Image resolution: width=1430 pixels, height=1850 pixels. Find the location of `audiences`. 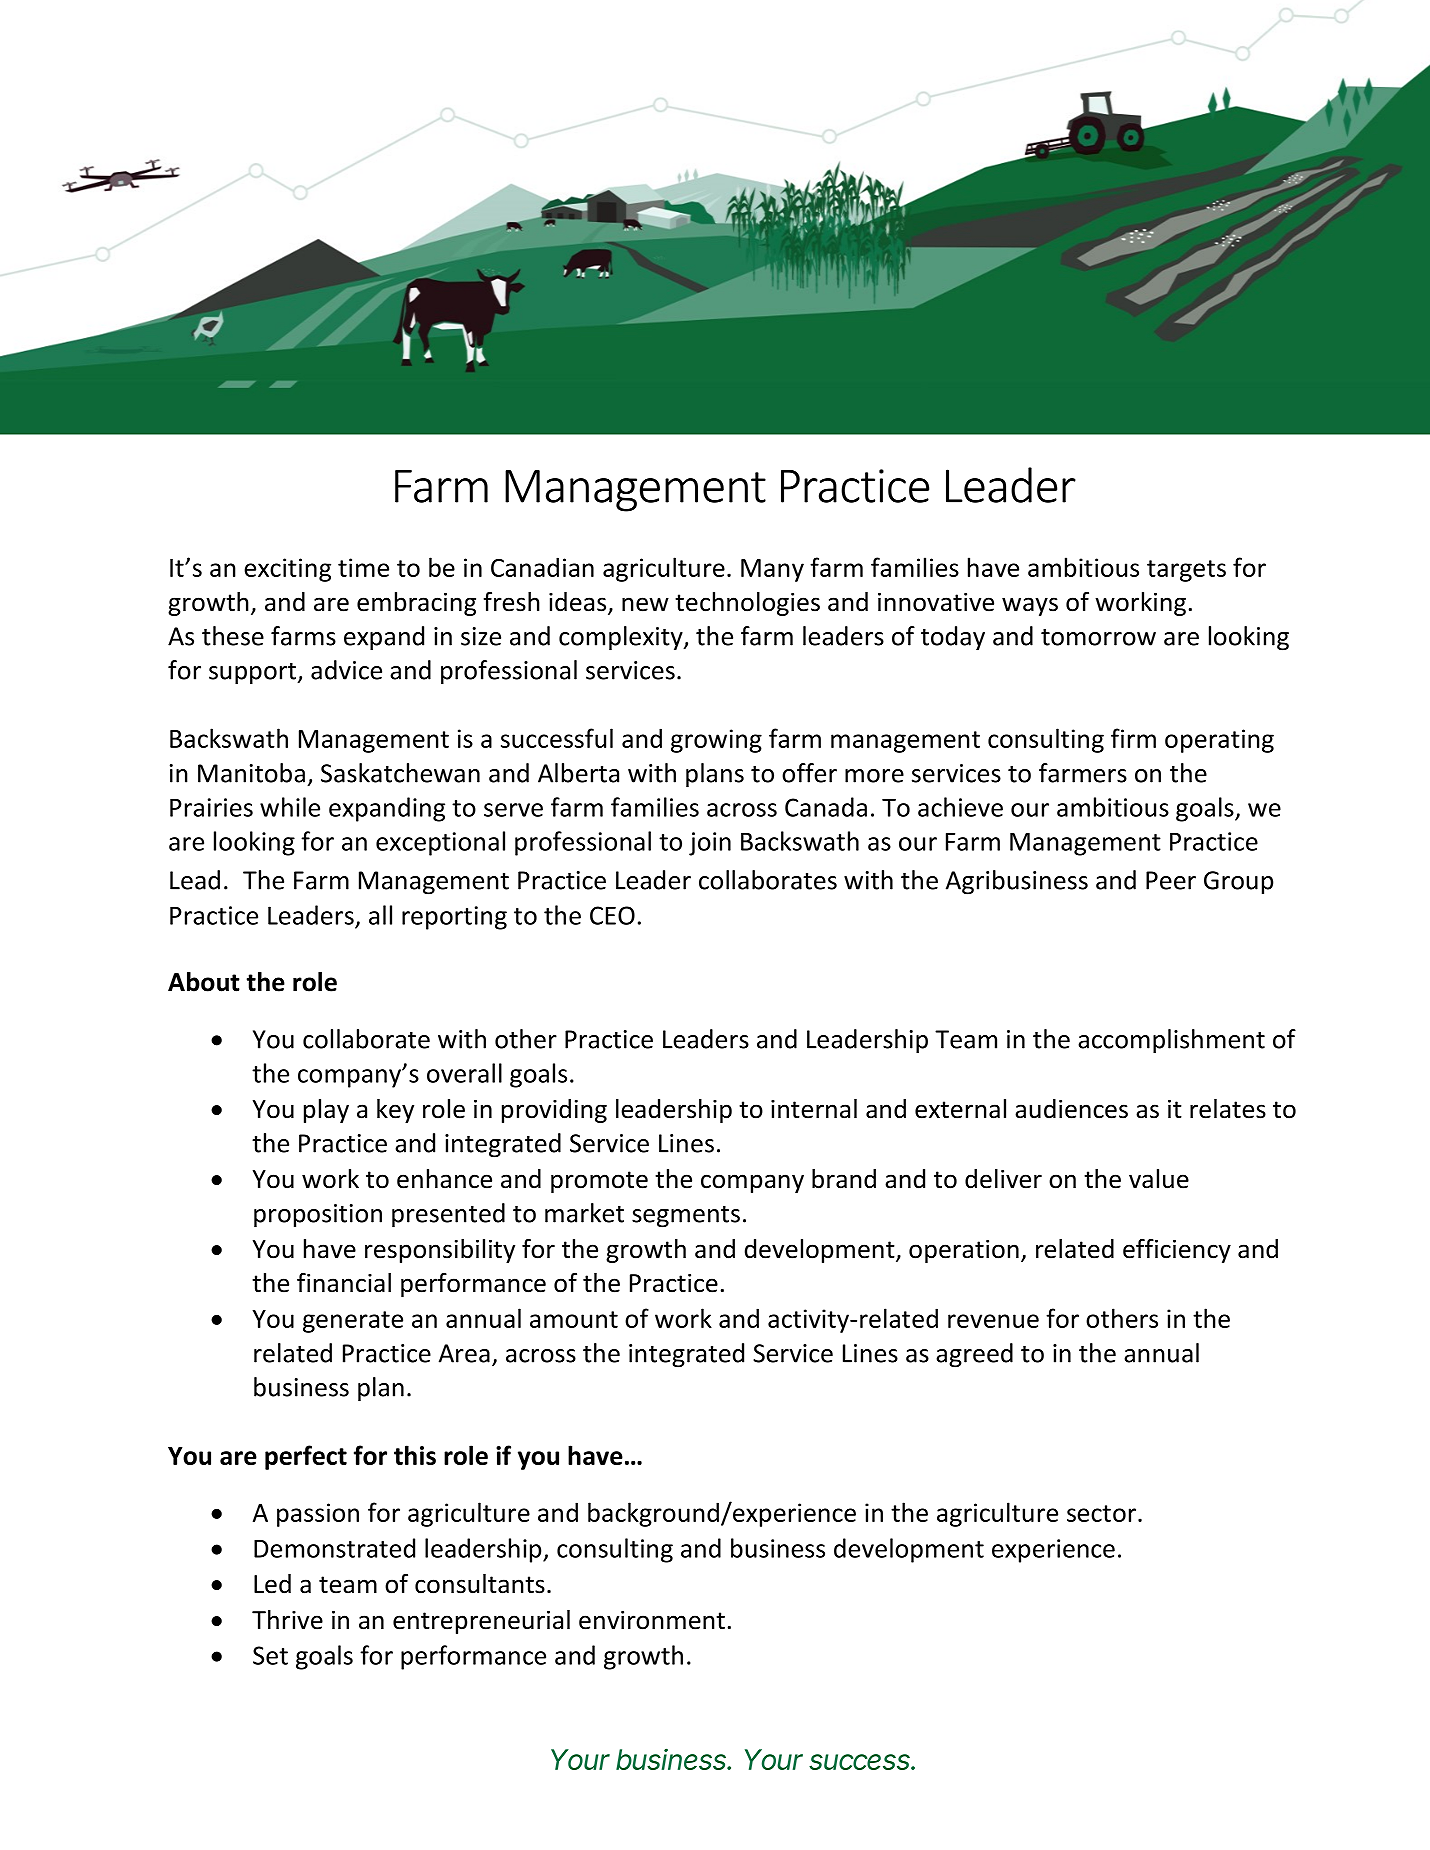

audiences is located at coordinates (1071, 1109).
